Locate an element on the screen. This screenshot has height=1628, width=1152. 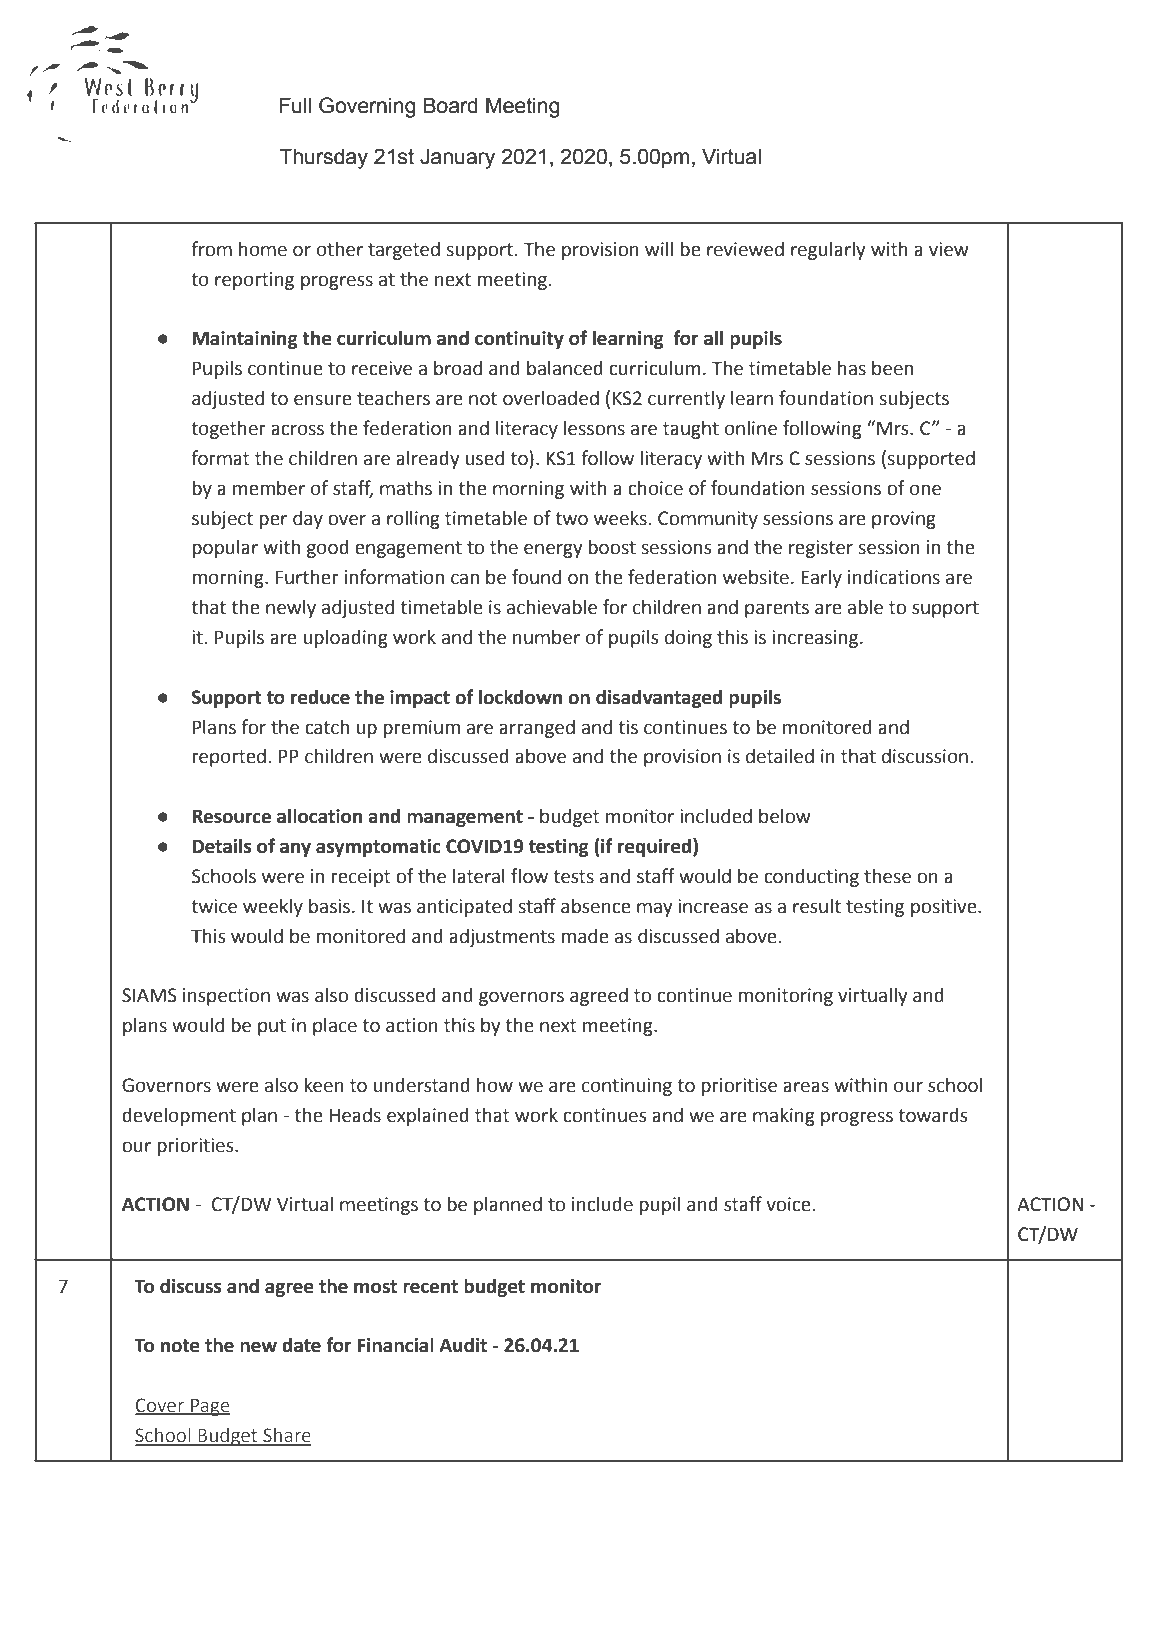
regularly is located at coordinates (828, 250).
